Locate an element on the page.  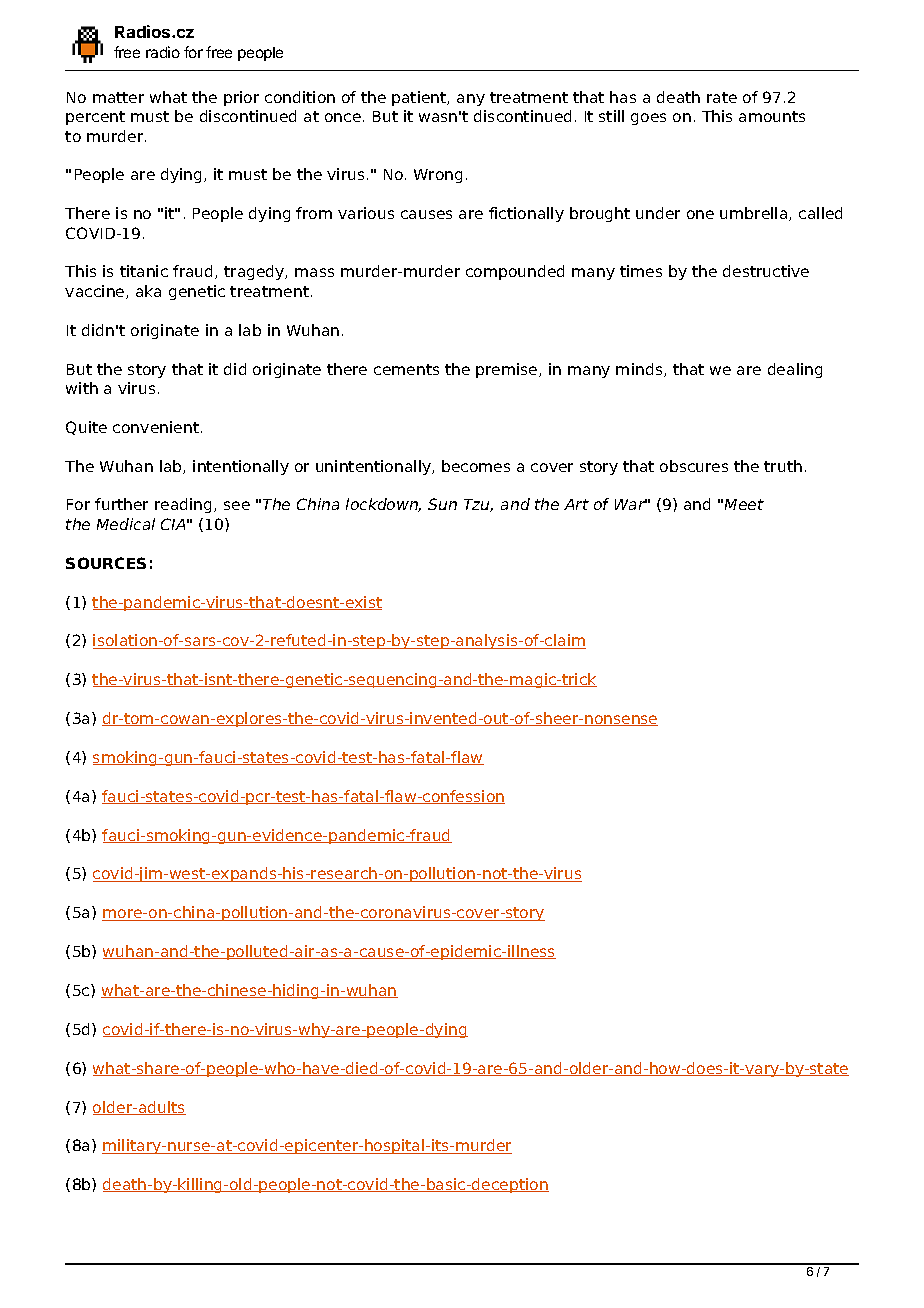
fictionally is located at coordinates (526, 214).
